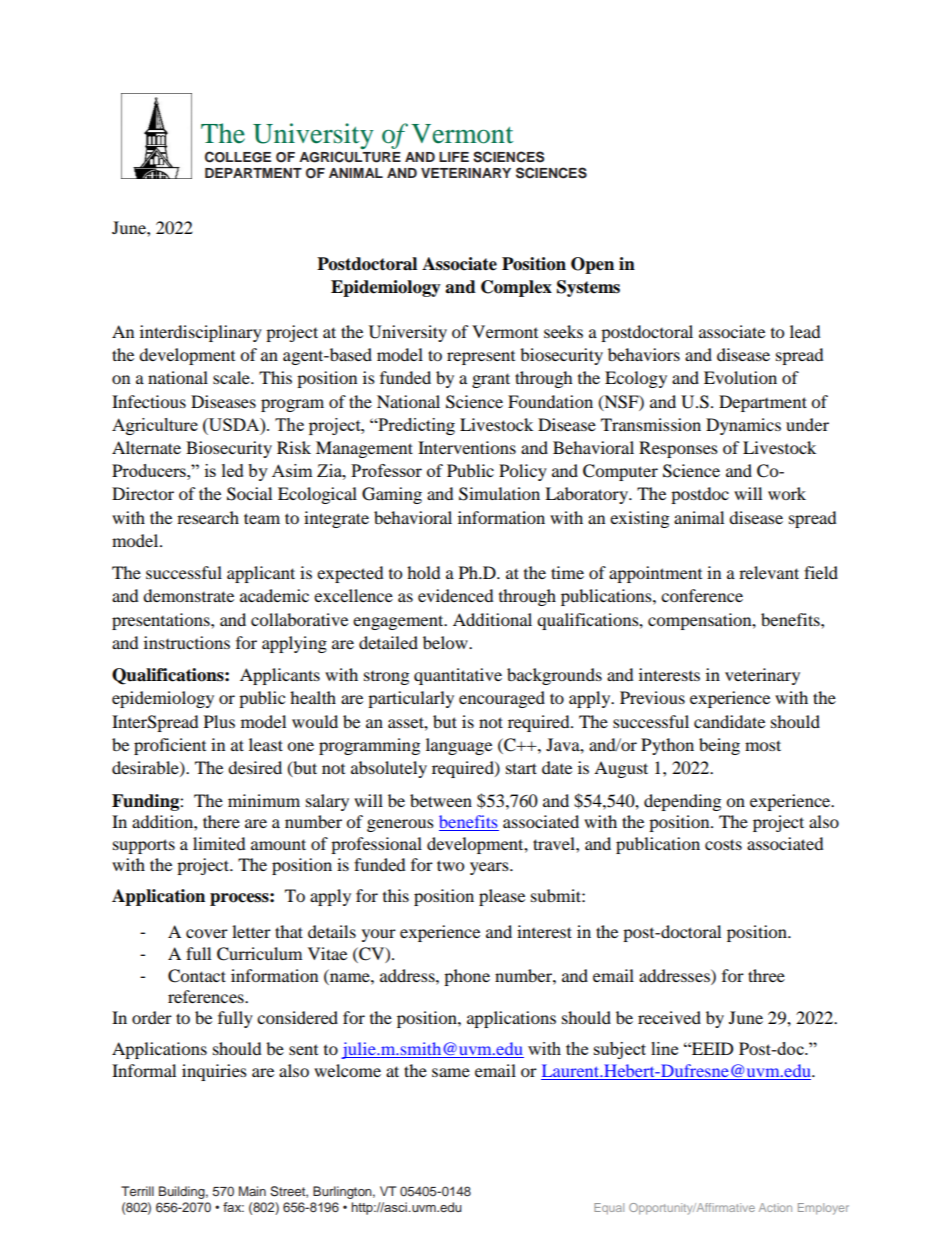  Describe the element at coordinates (763, 745) in the screenshot. I see `most` at that location.
